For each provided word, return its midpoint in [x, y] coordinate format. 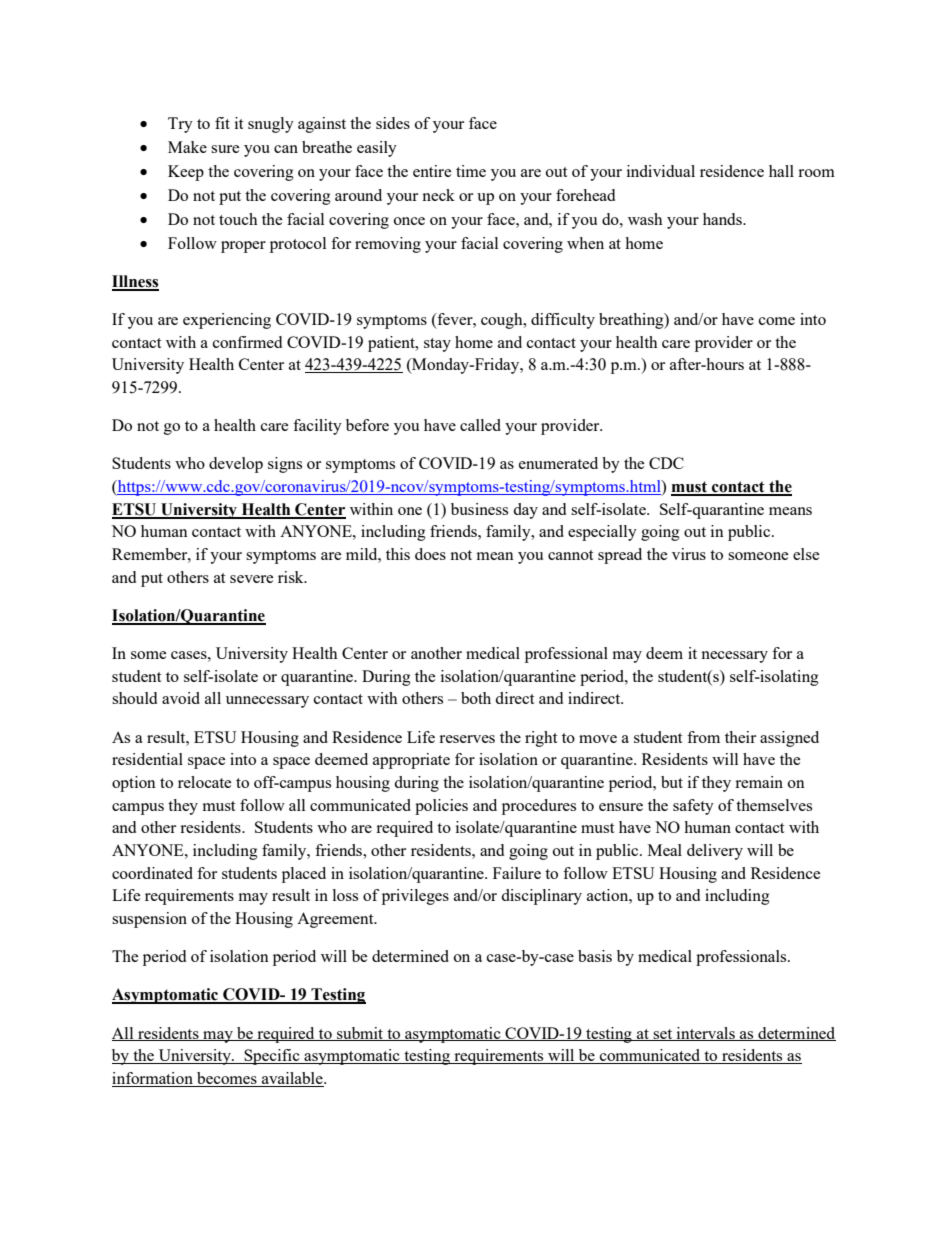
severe [251, 579]
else [806, 554]
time [471, 171]
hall [781, 171]
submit [360, 1034]
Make [187, 147]
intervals [705, 1034]
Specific [272, 1057]
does [430, 554]
